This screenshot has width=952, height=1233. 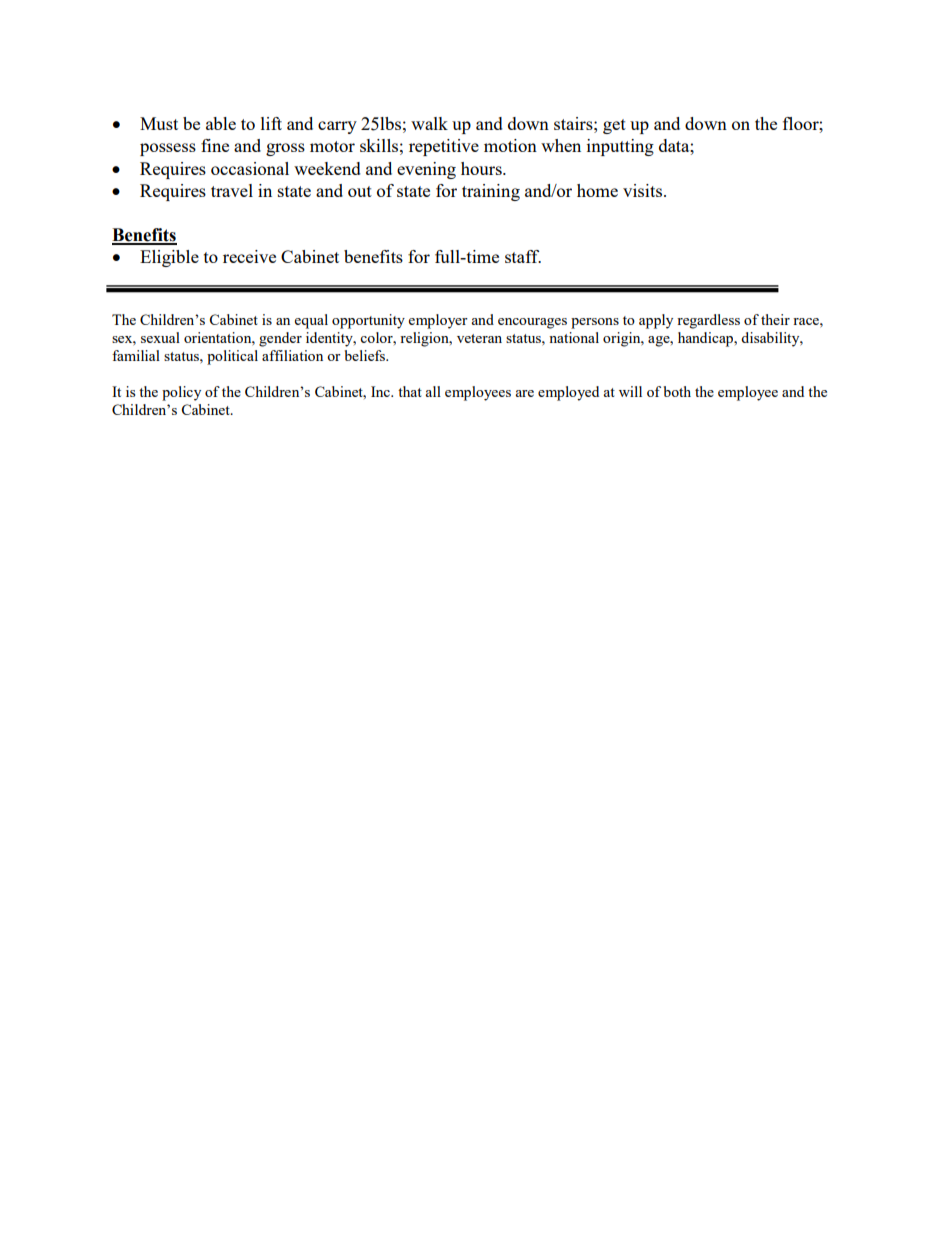 What do you see at coordinates (181, 393) in the screenshot?
I see `policy` at bounding box center [181, 393].
